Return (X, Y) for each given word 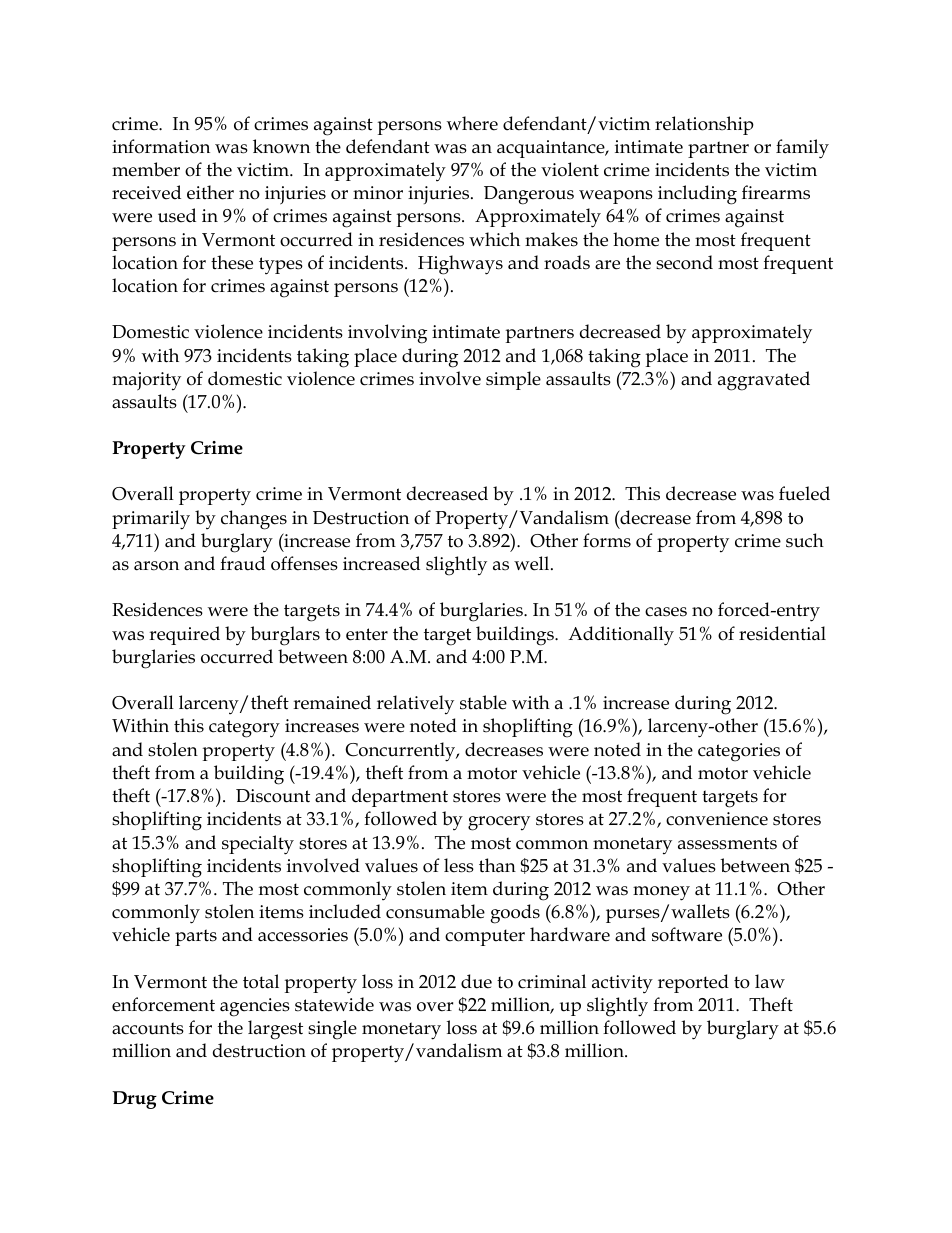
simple (513, 380)
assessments (727, 843)
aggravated (764, 381)
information (161, 146)
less (459, 865)
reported (693, 983)
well (533, 563)
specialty (258, 845)
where (472, 123)
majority (146, 381)
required (184, 635)
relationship (704, 125)
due (476, 981)
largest (275, 1030)
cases (666, 612)
